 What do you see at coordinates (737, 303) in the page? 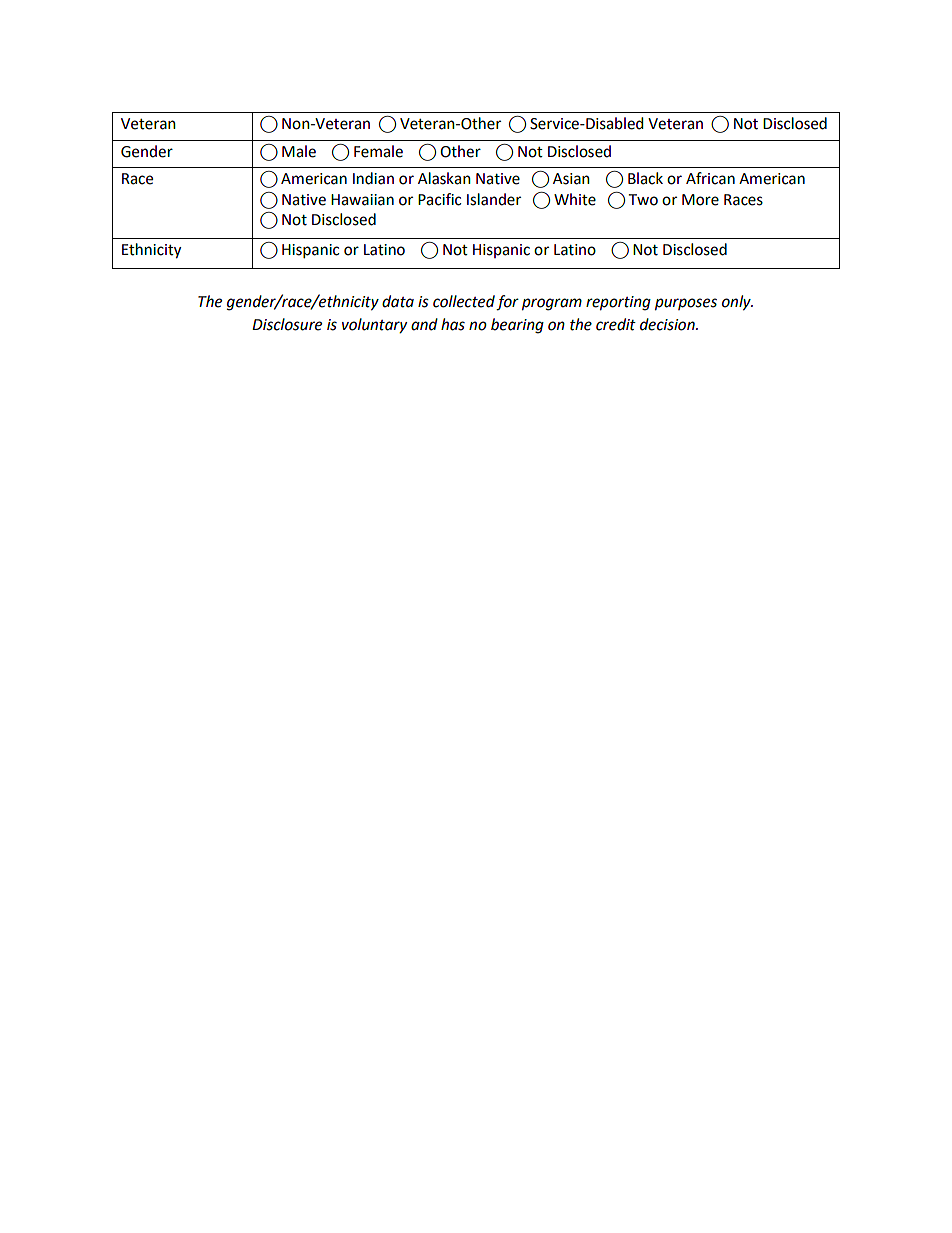
I see `only` at bounding box center [737, 303].
